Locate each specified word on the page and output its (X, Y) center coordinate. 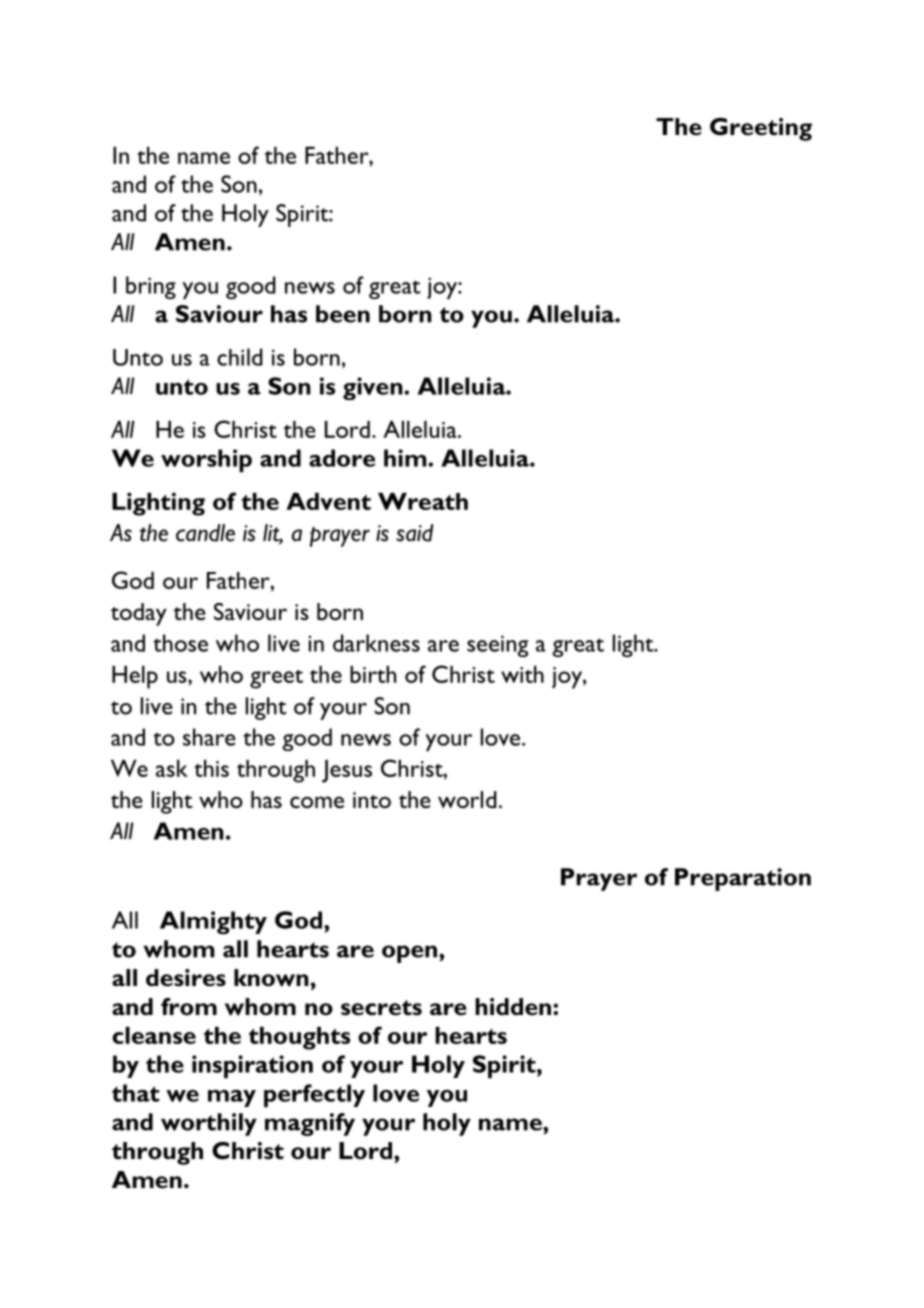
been (343, 314)
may (232, 1098)
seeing (497, 646)
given (374, 388)
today (139, 614)
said (414, 533)
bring (151, 287)
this (211, 768)
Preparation (743, 879)
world (467, 799)
